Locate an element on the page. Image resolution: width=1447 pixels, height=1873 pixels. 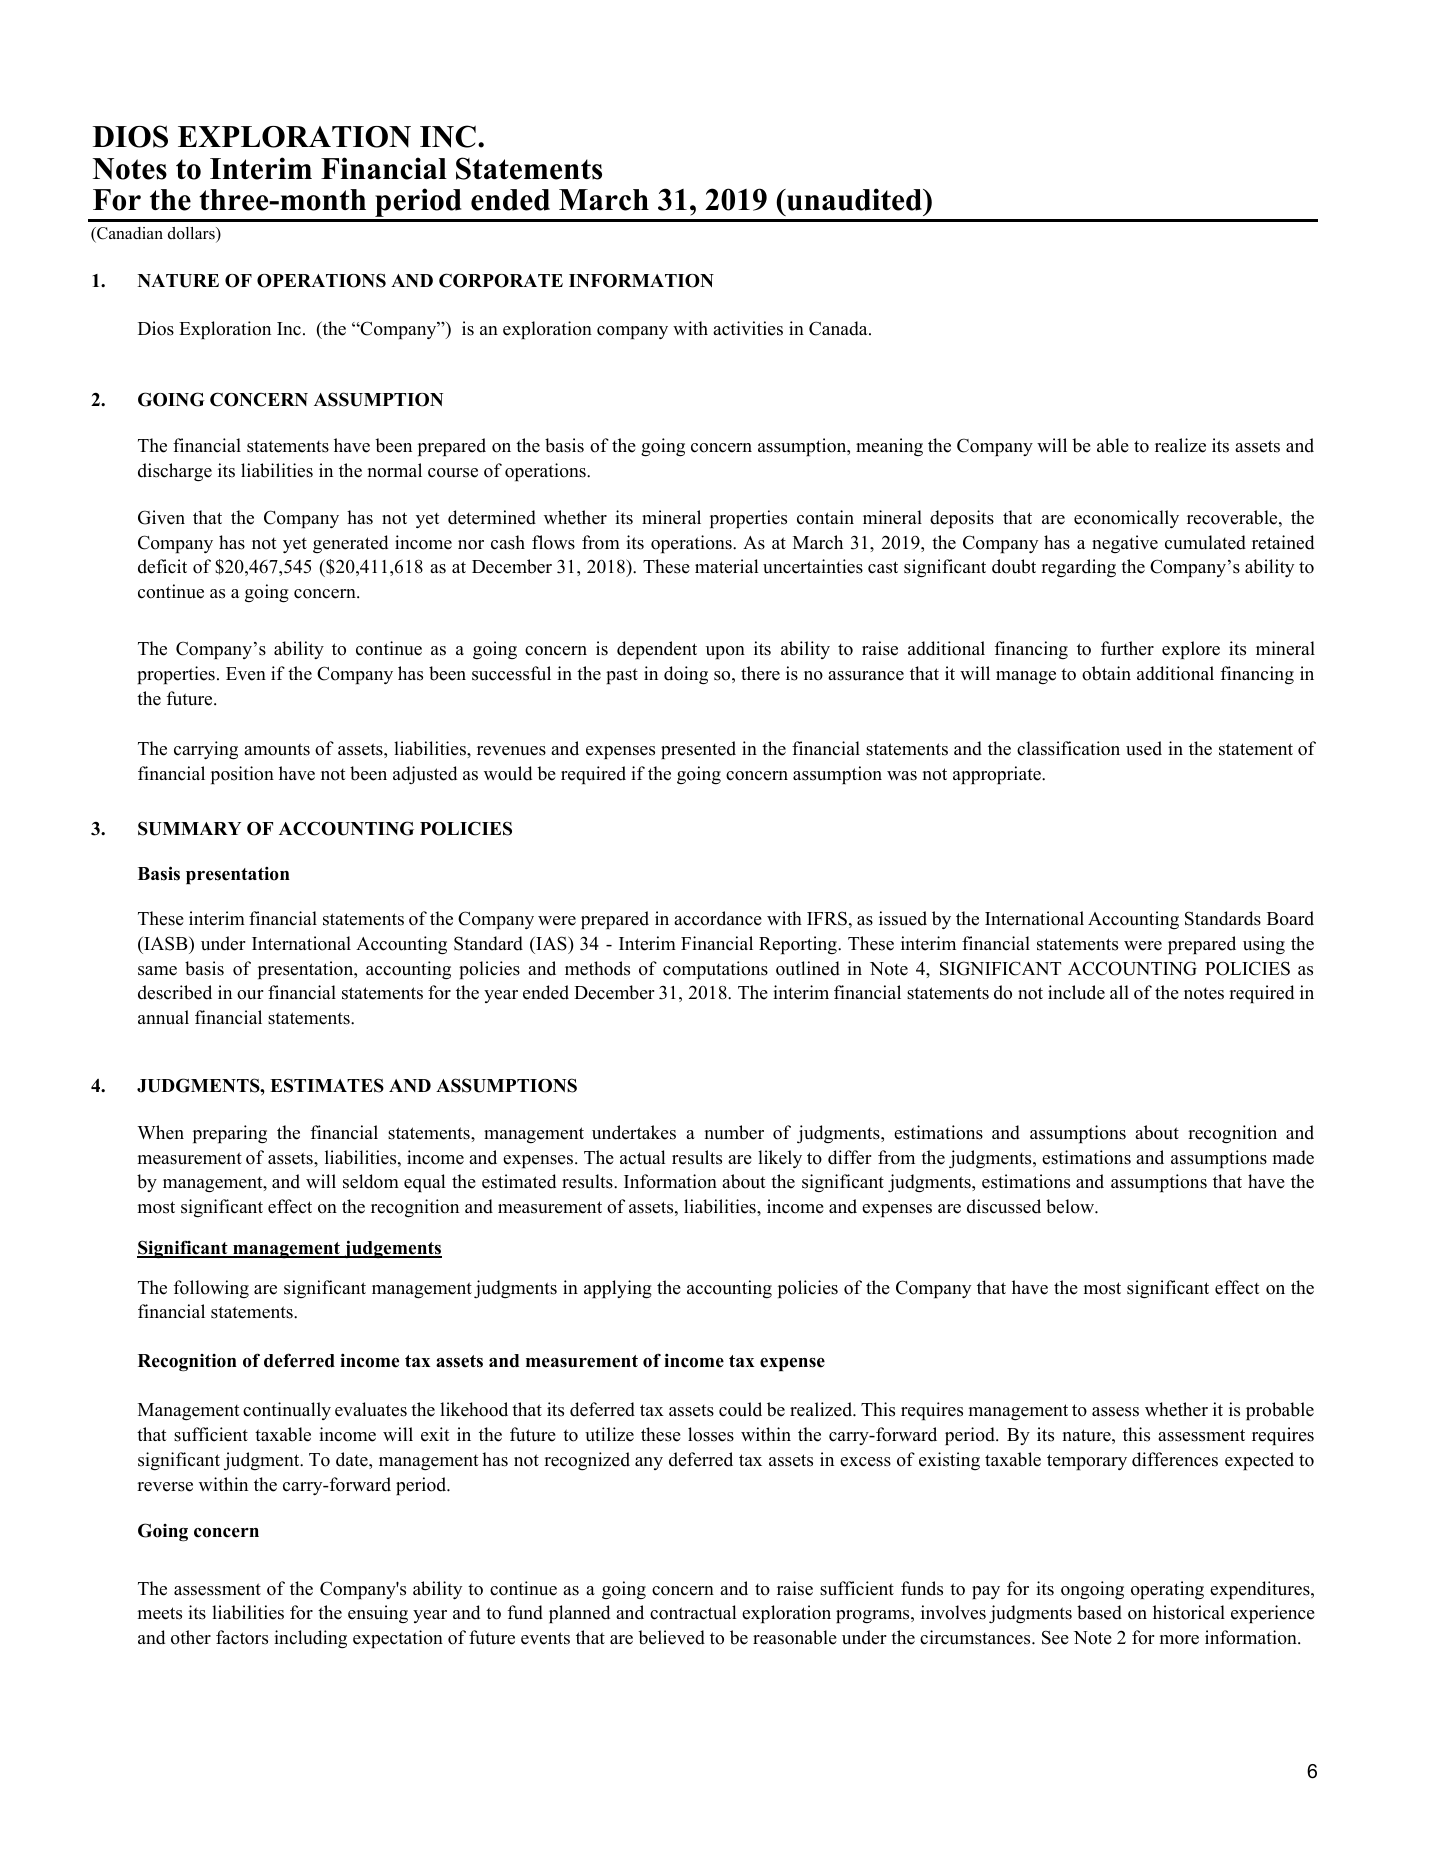
activities is located at coordinates (748, 328).
